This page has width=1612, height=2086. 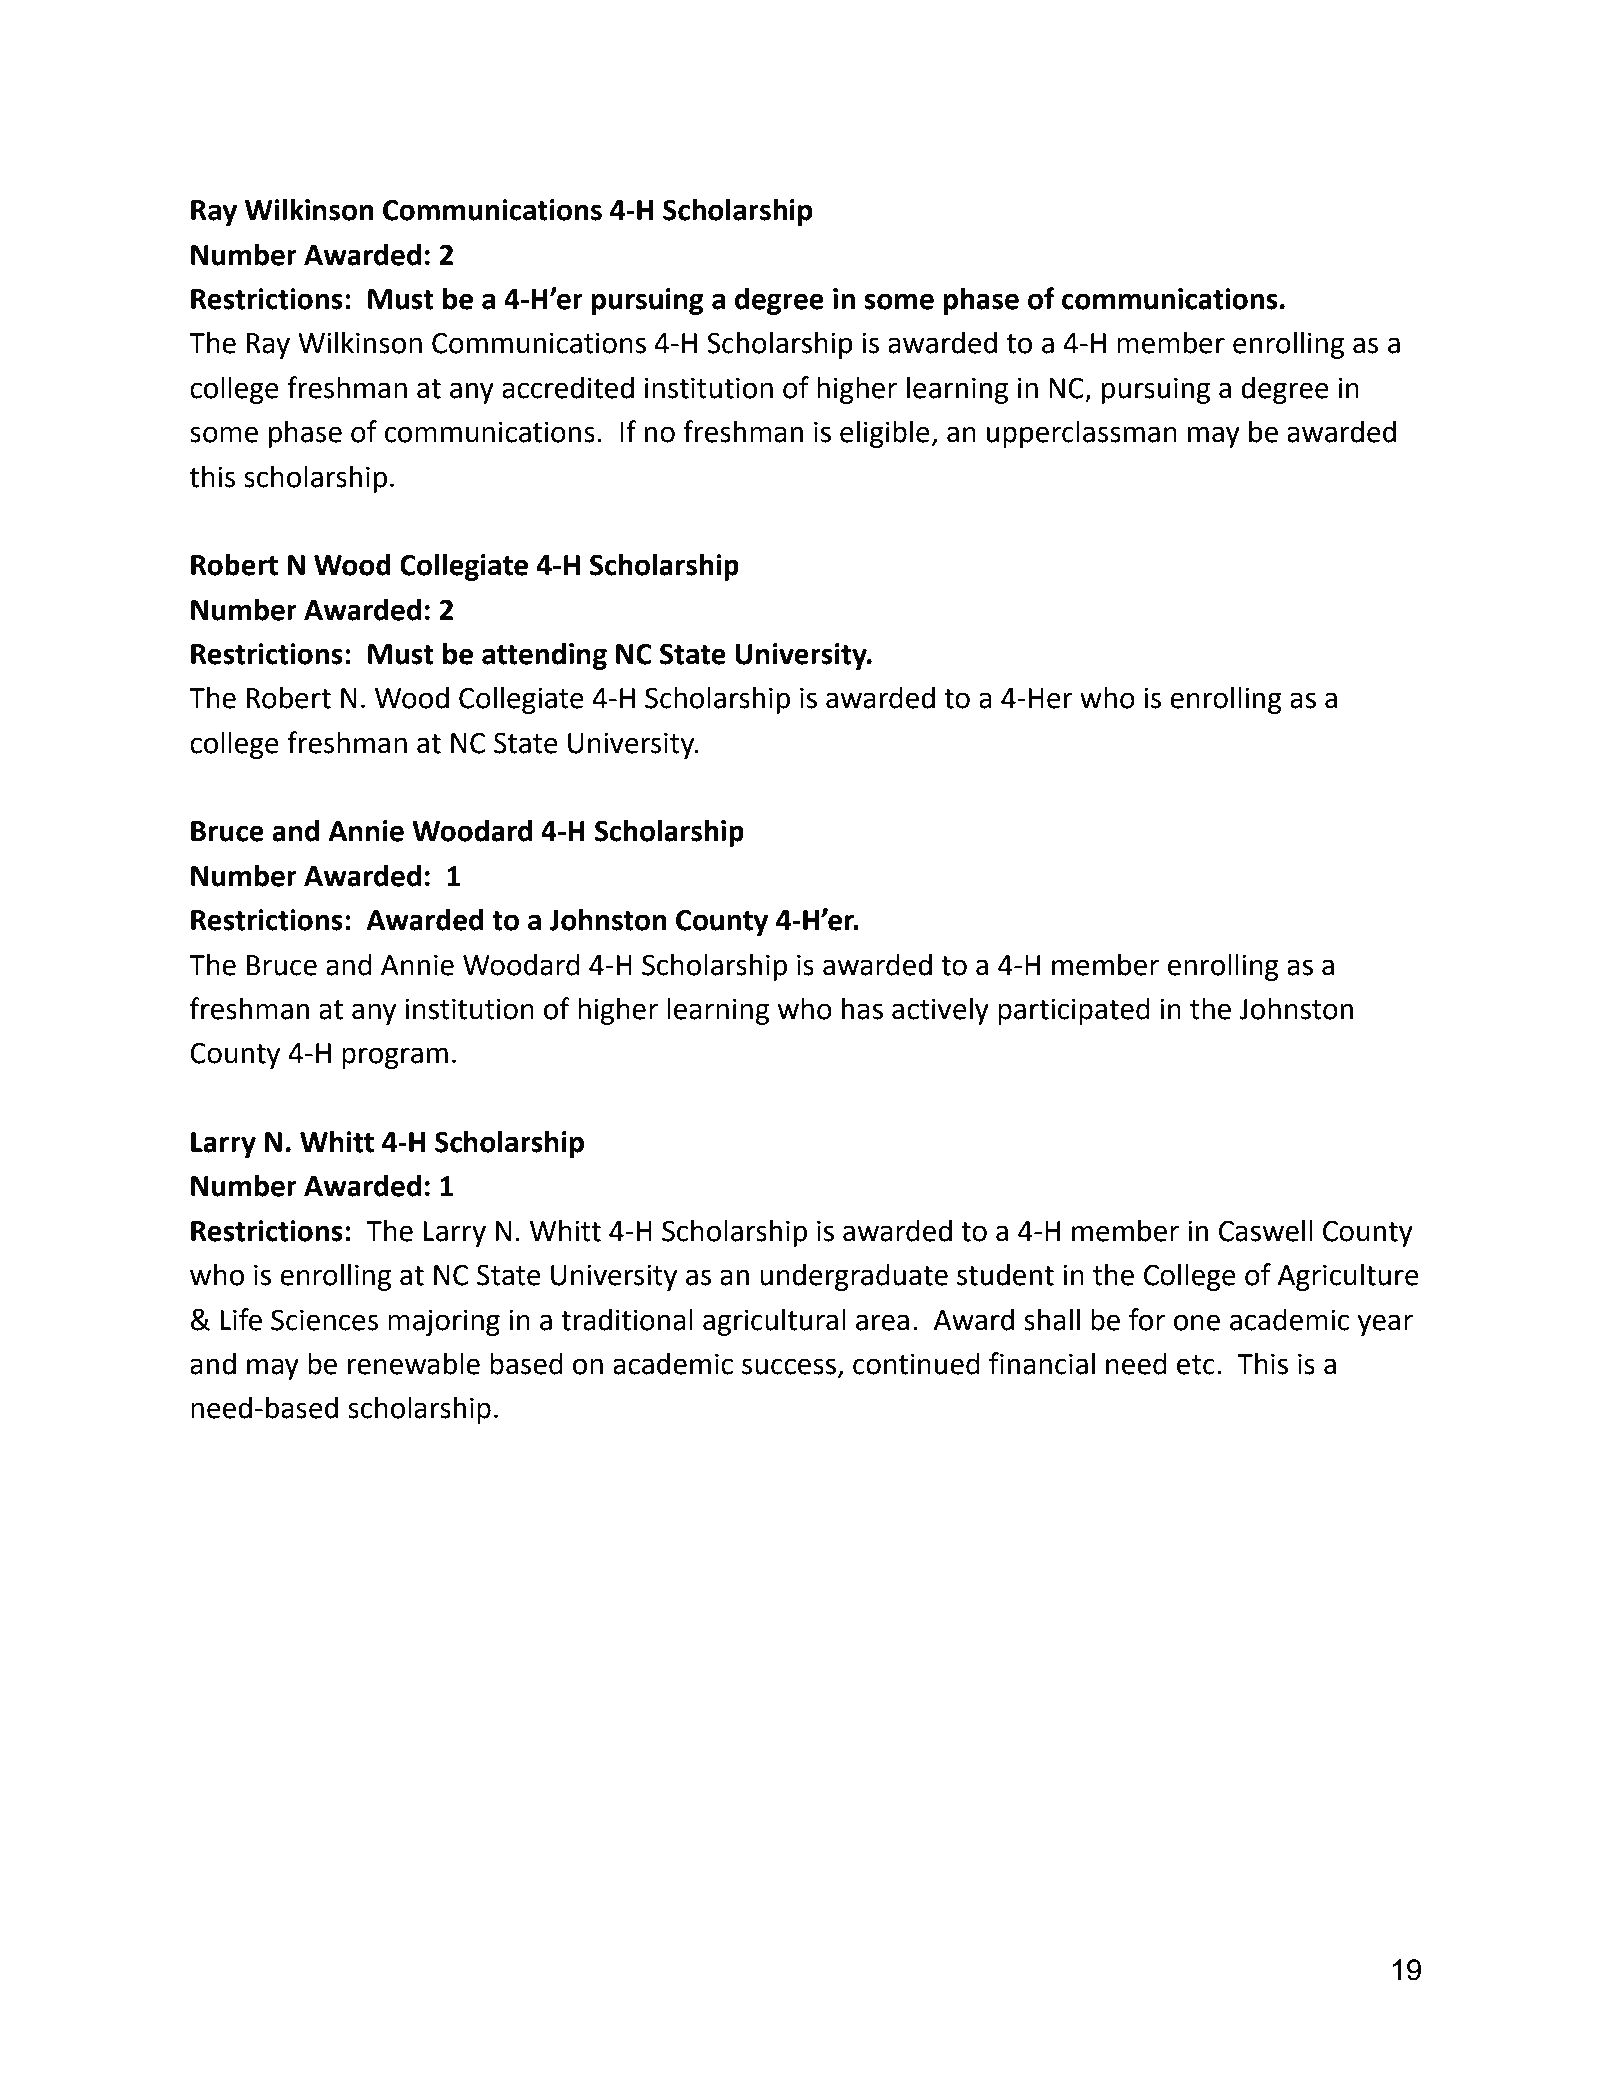 I want to click on participated, so click(x=1074, y=1011).
